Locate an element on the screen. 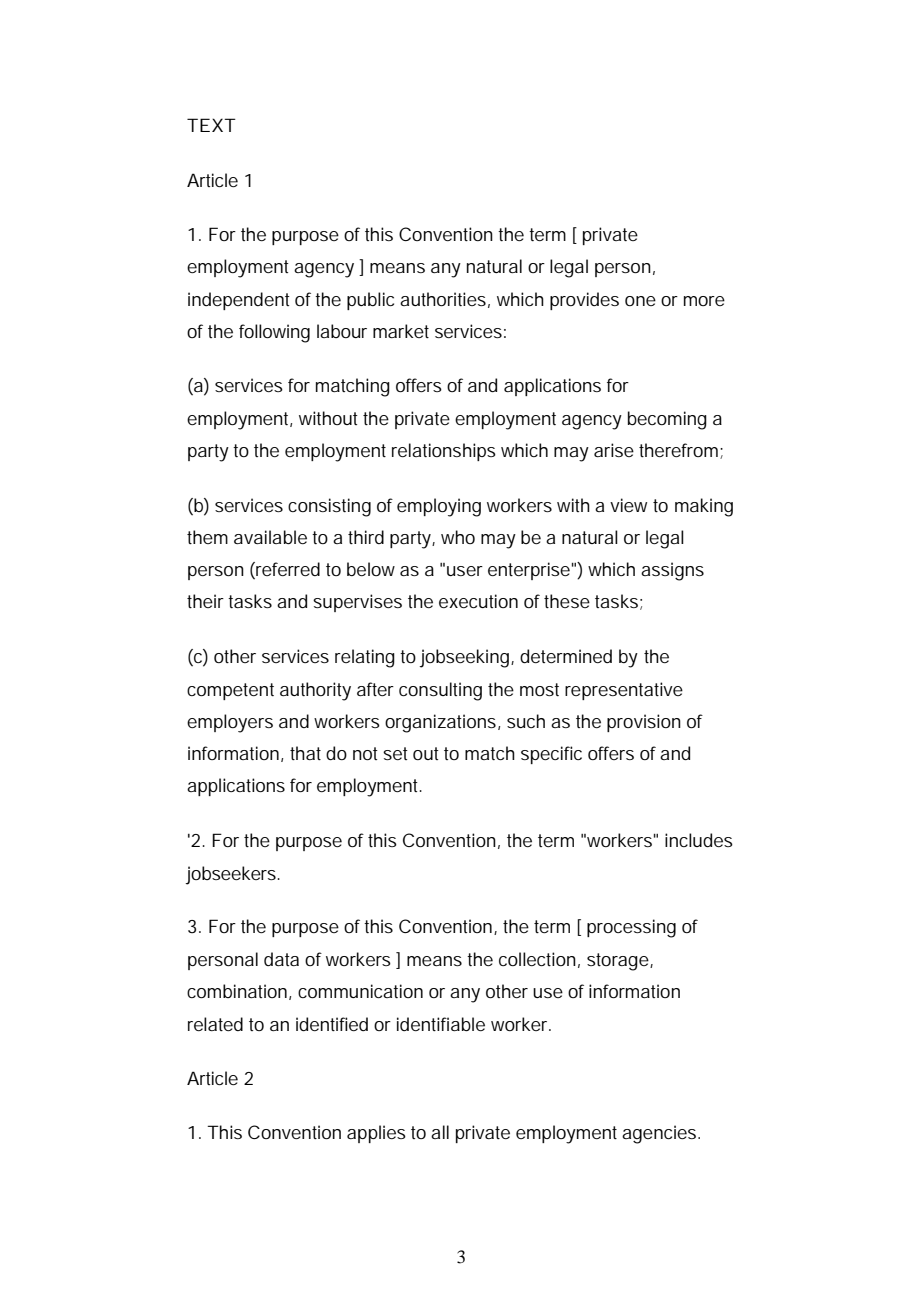 The image size is (924, 1307). assigns is located at coordinates (672, 571).
